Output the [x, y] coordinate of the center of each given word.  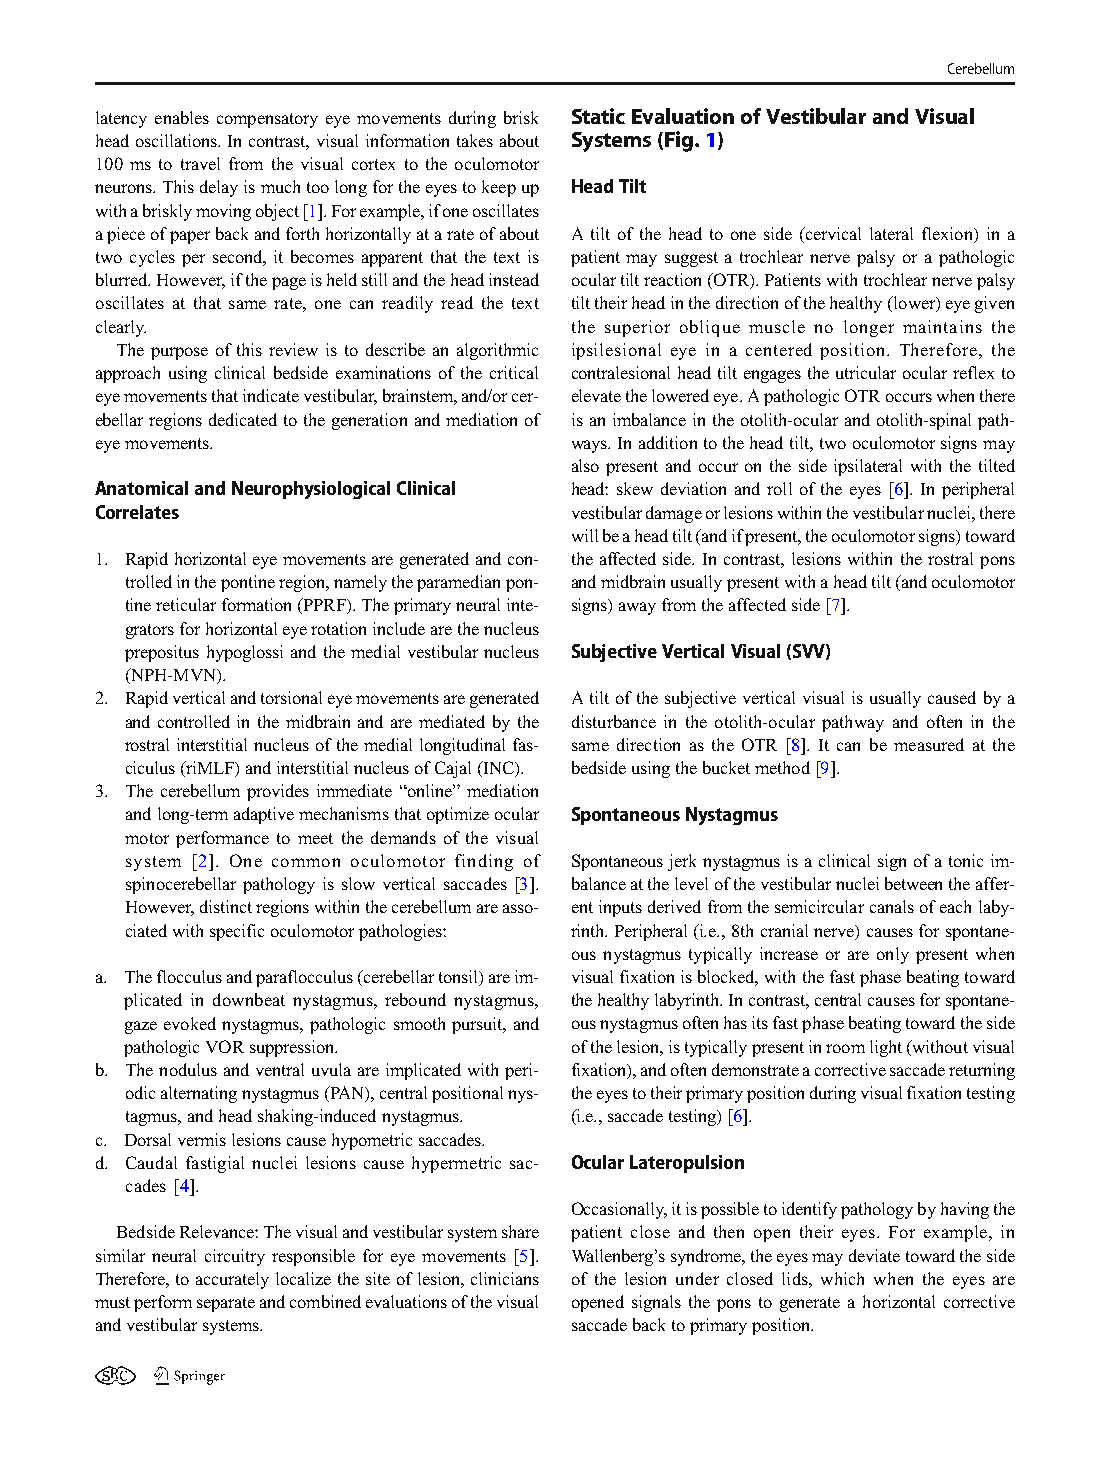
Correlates [137, 512]
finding [484, 862]
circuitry [235, 1257]
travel [200, 163]
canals [892, 906]
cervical [833, 233]
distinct [226, 906]
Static [598, 116]
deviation [693, 488]
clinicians [505, 1278]
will [585, 535]
